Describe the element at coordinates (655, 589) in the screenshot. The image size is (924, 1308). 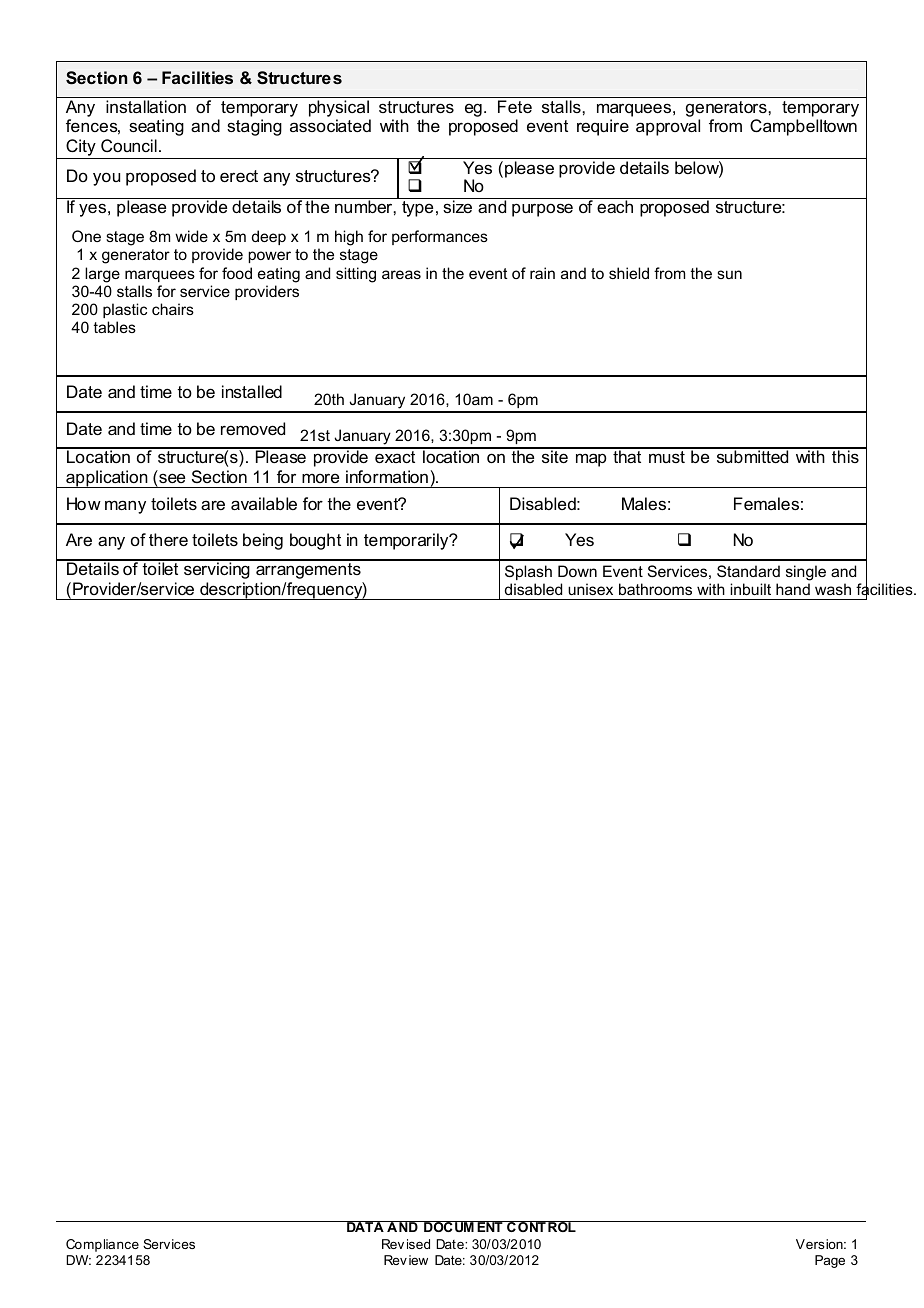
I see `bathrooms` at that location.
